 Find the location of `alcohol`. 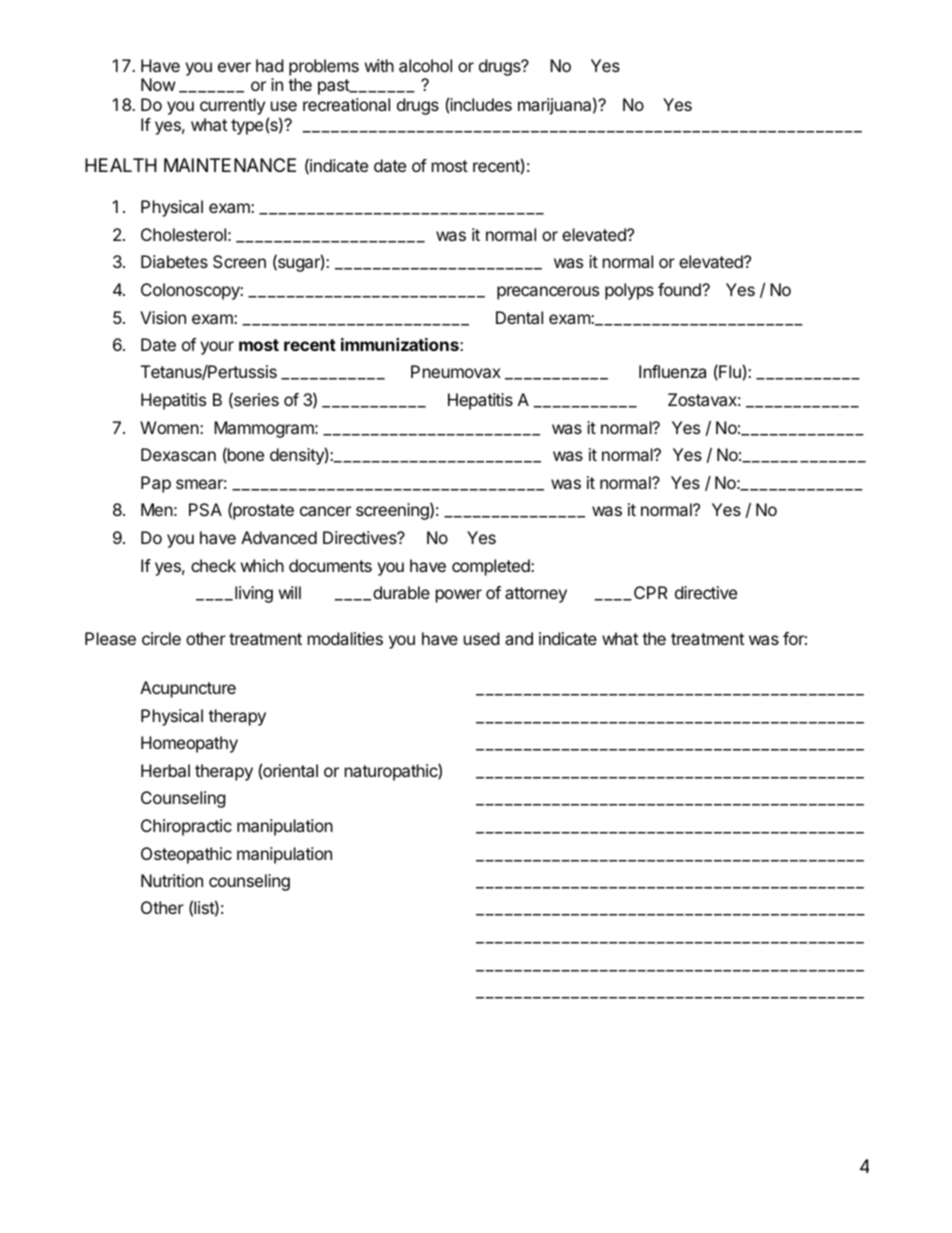

alcohol is located at coordinates (425, 65).
